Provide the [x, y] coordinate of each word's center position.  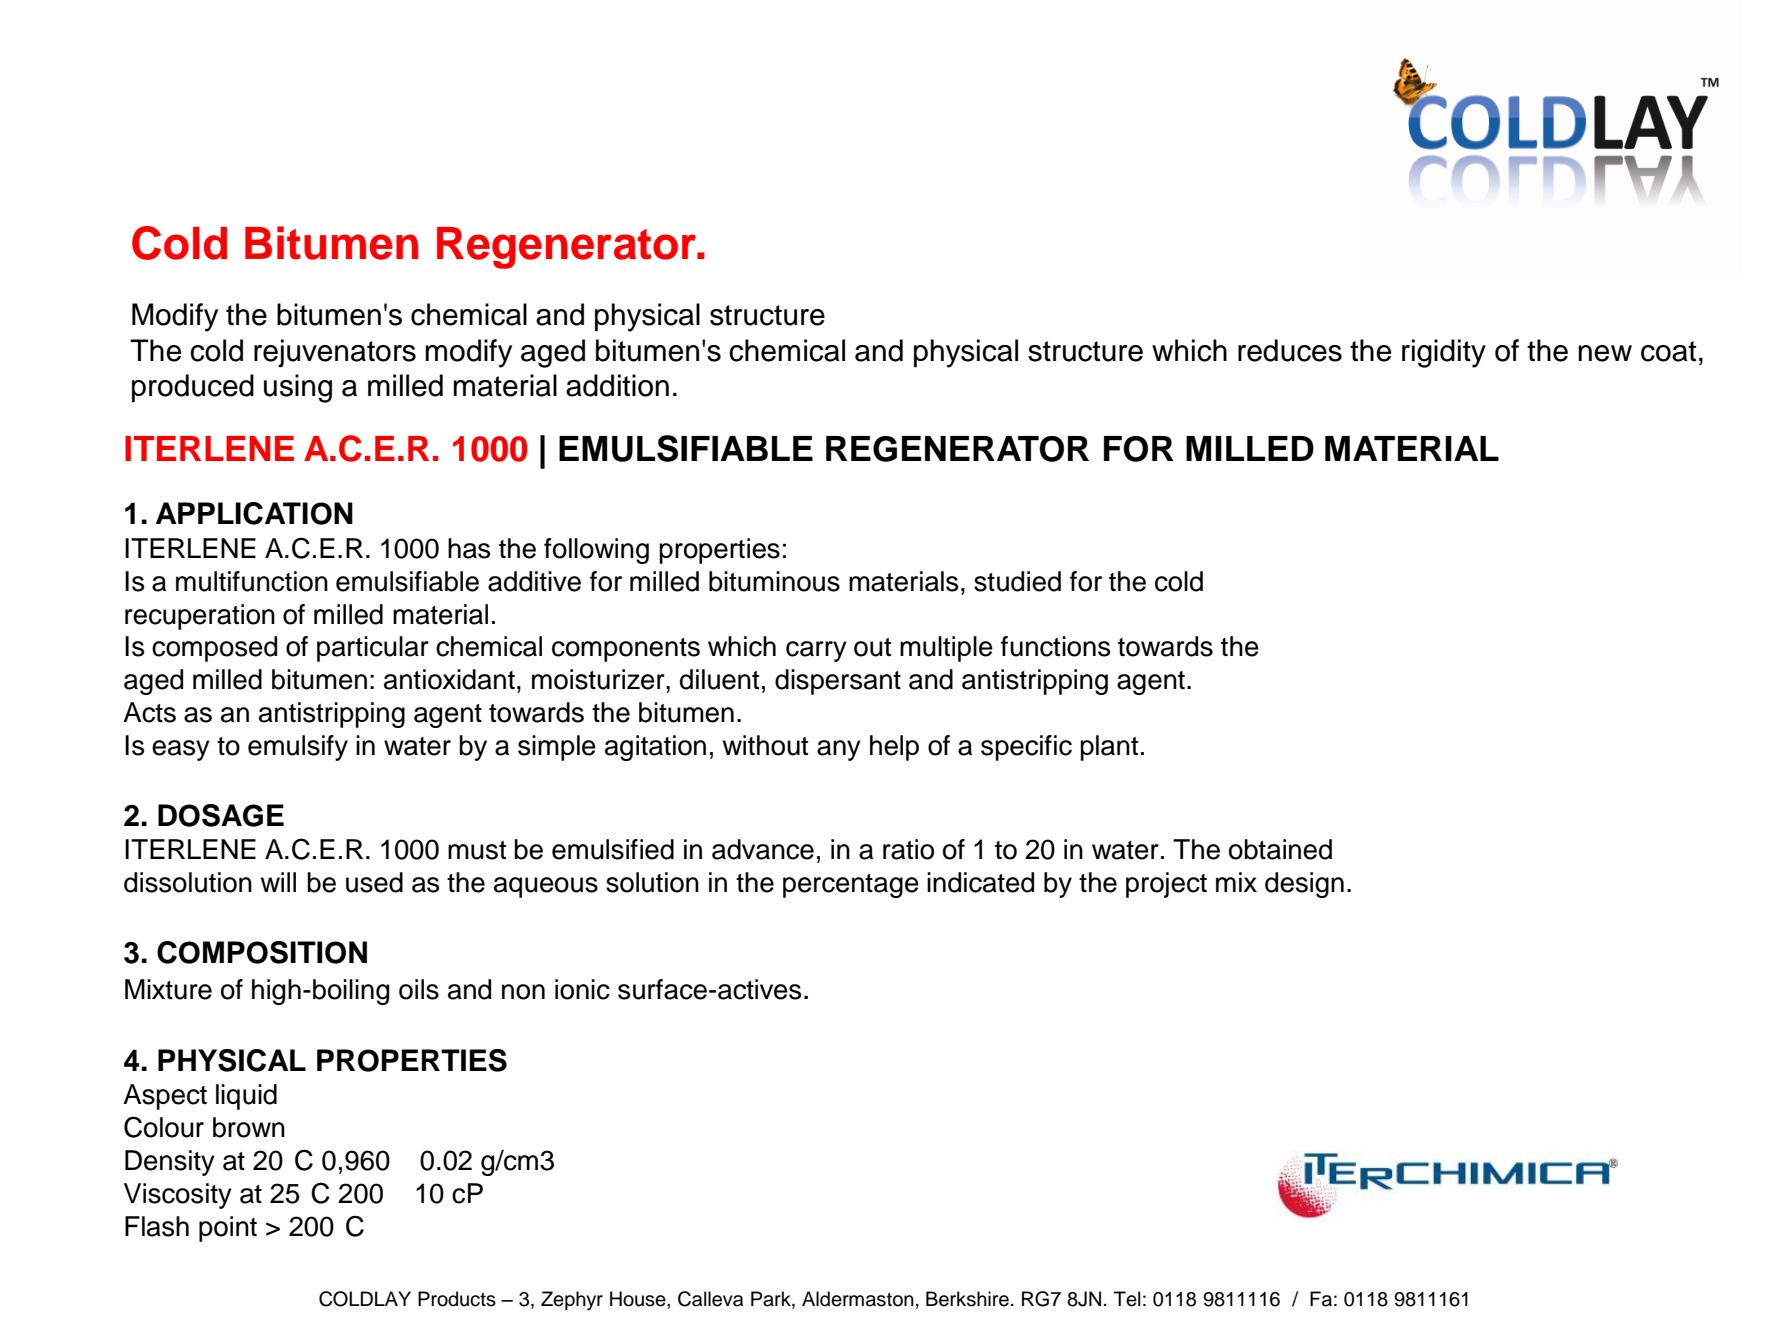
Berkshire [967, 1299]
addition [617, 385]
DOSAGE [221, 815]
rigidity [1444, 353]
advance [763, 849]
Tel [1127, 1299]
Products [457, 1299]
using [298, 388]
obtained [1280, 849]
